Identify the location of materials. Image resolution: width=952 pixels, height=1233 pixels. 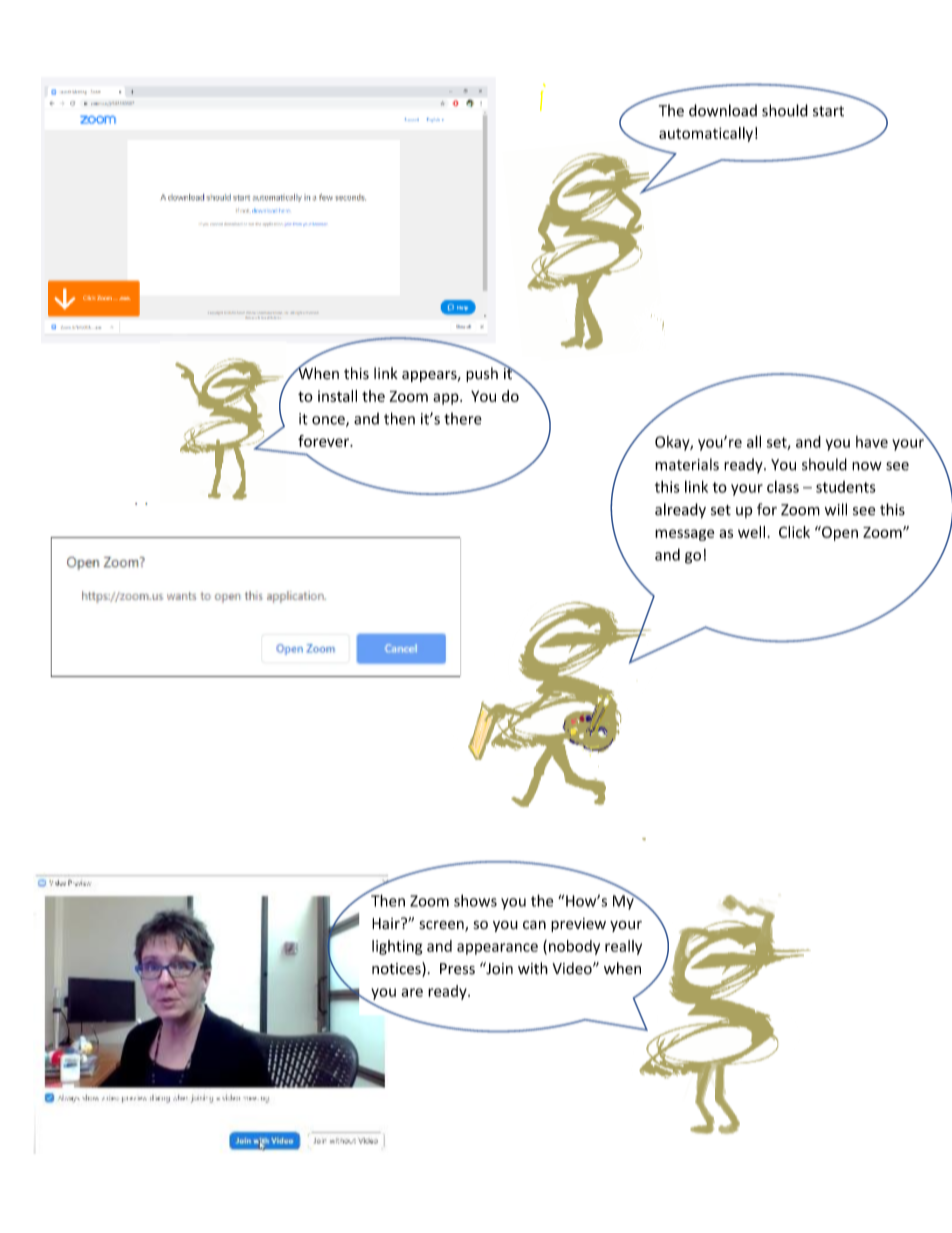
(687, 464).
